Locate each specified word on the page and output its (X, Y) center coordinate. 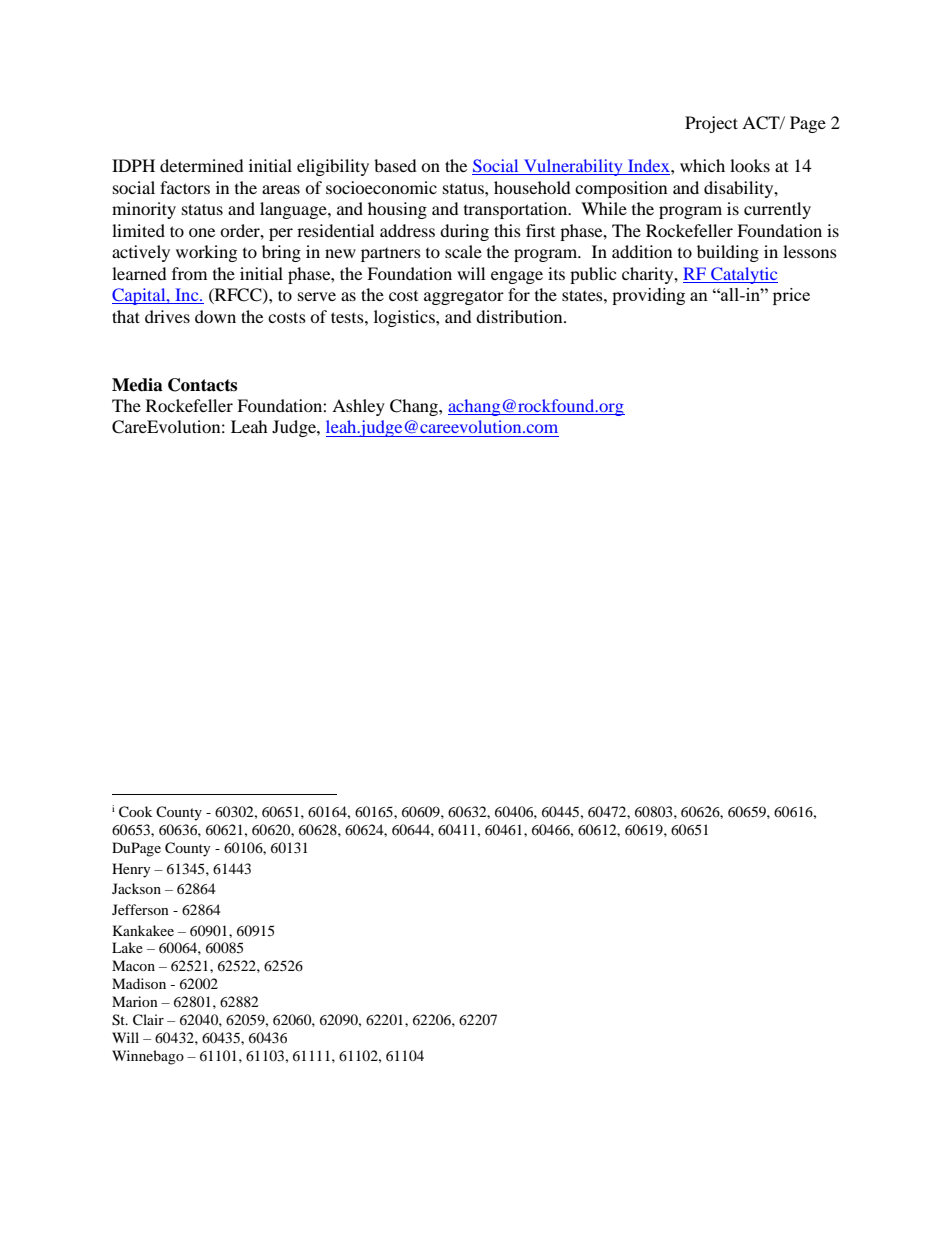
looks (750, 165)
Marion (135, 1001)
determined (202, 165)
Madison (139, 983)
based (395, 165)
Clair (148, 1020)
